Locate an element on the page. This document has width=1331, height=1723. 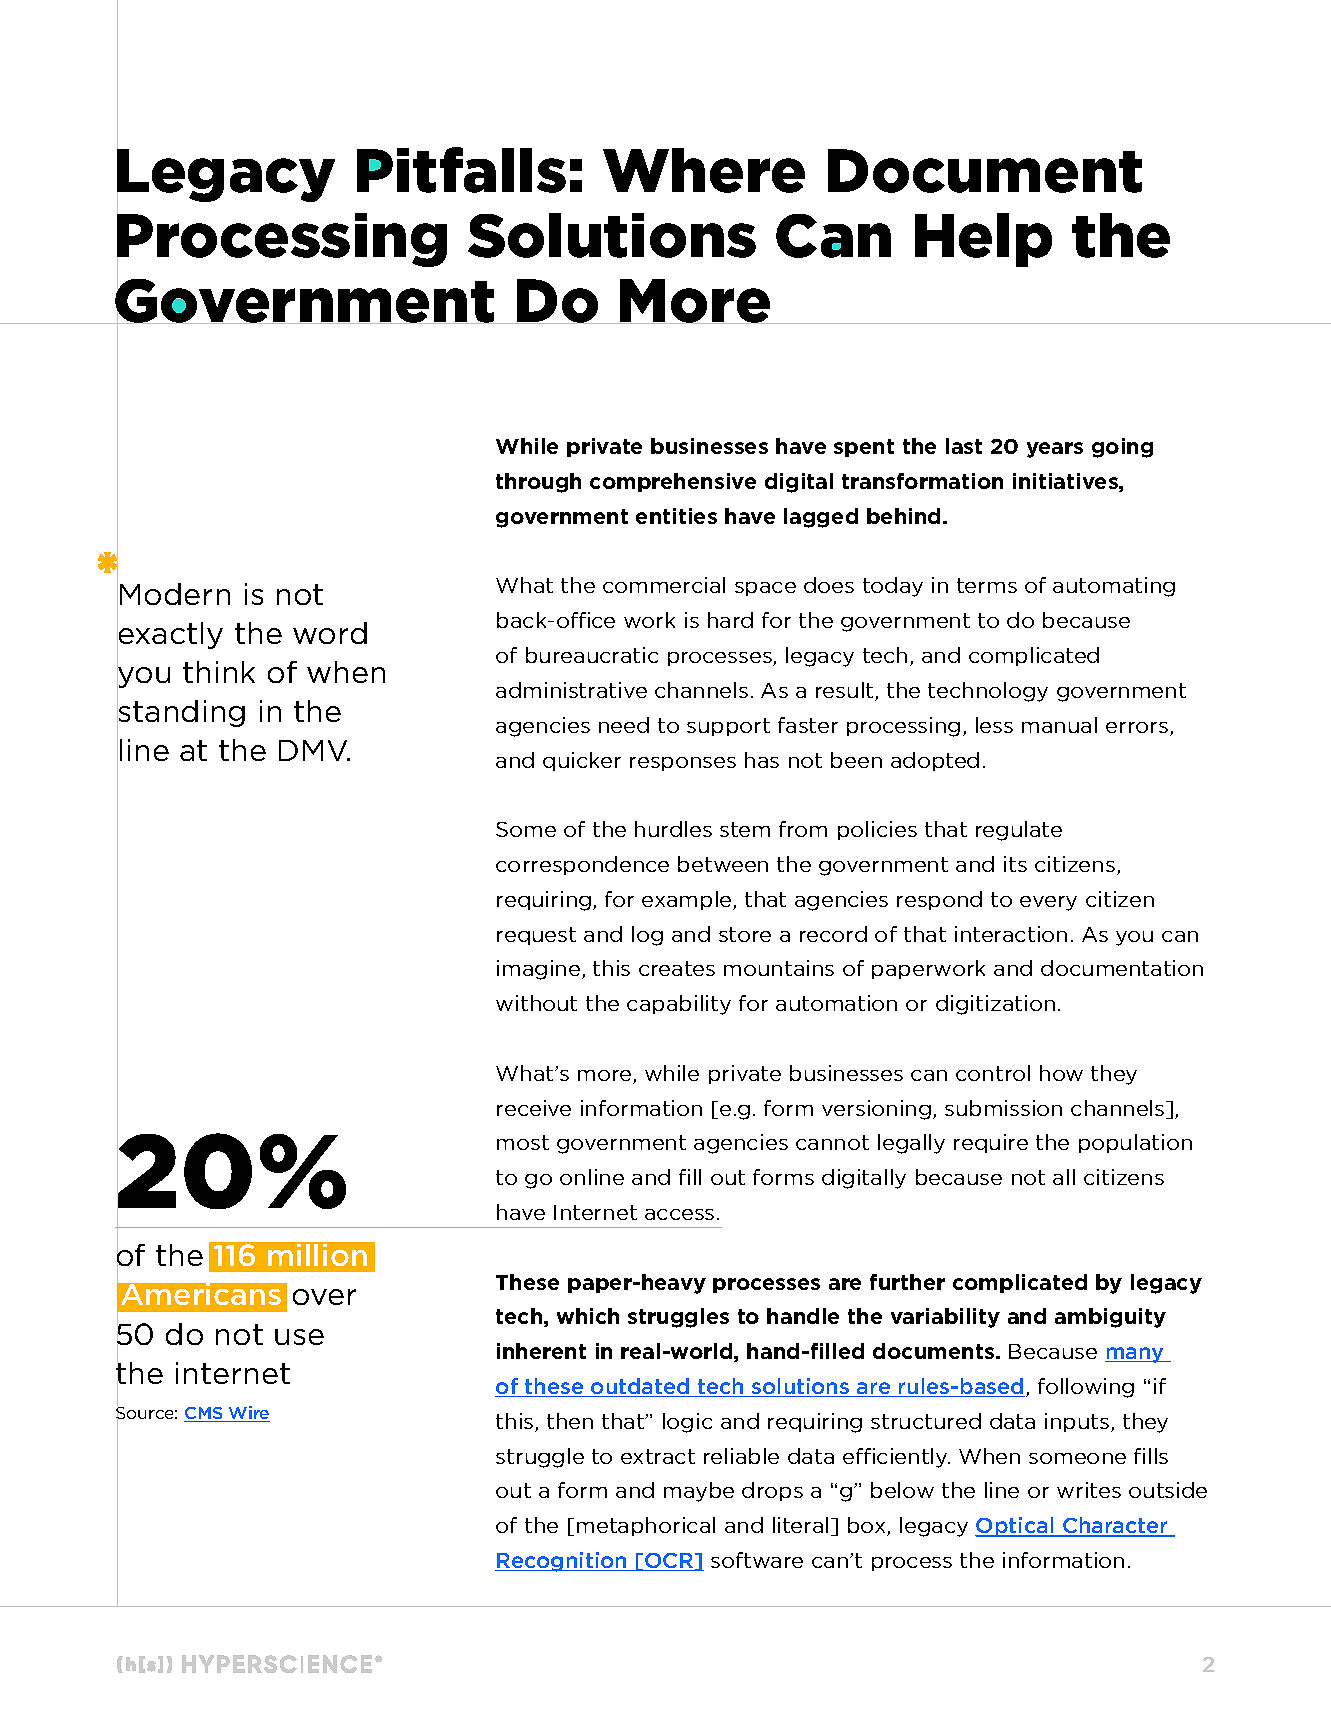
entities is located at coordinates (676, 516).
